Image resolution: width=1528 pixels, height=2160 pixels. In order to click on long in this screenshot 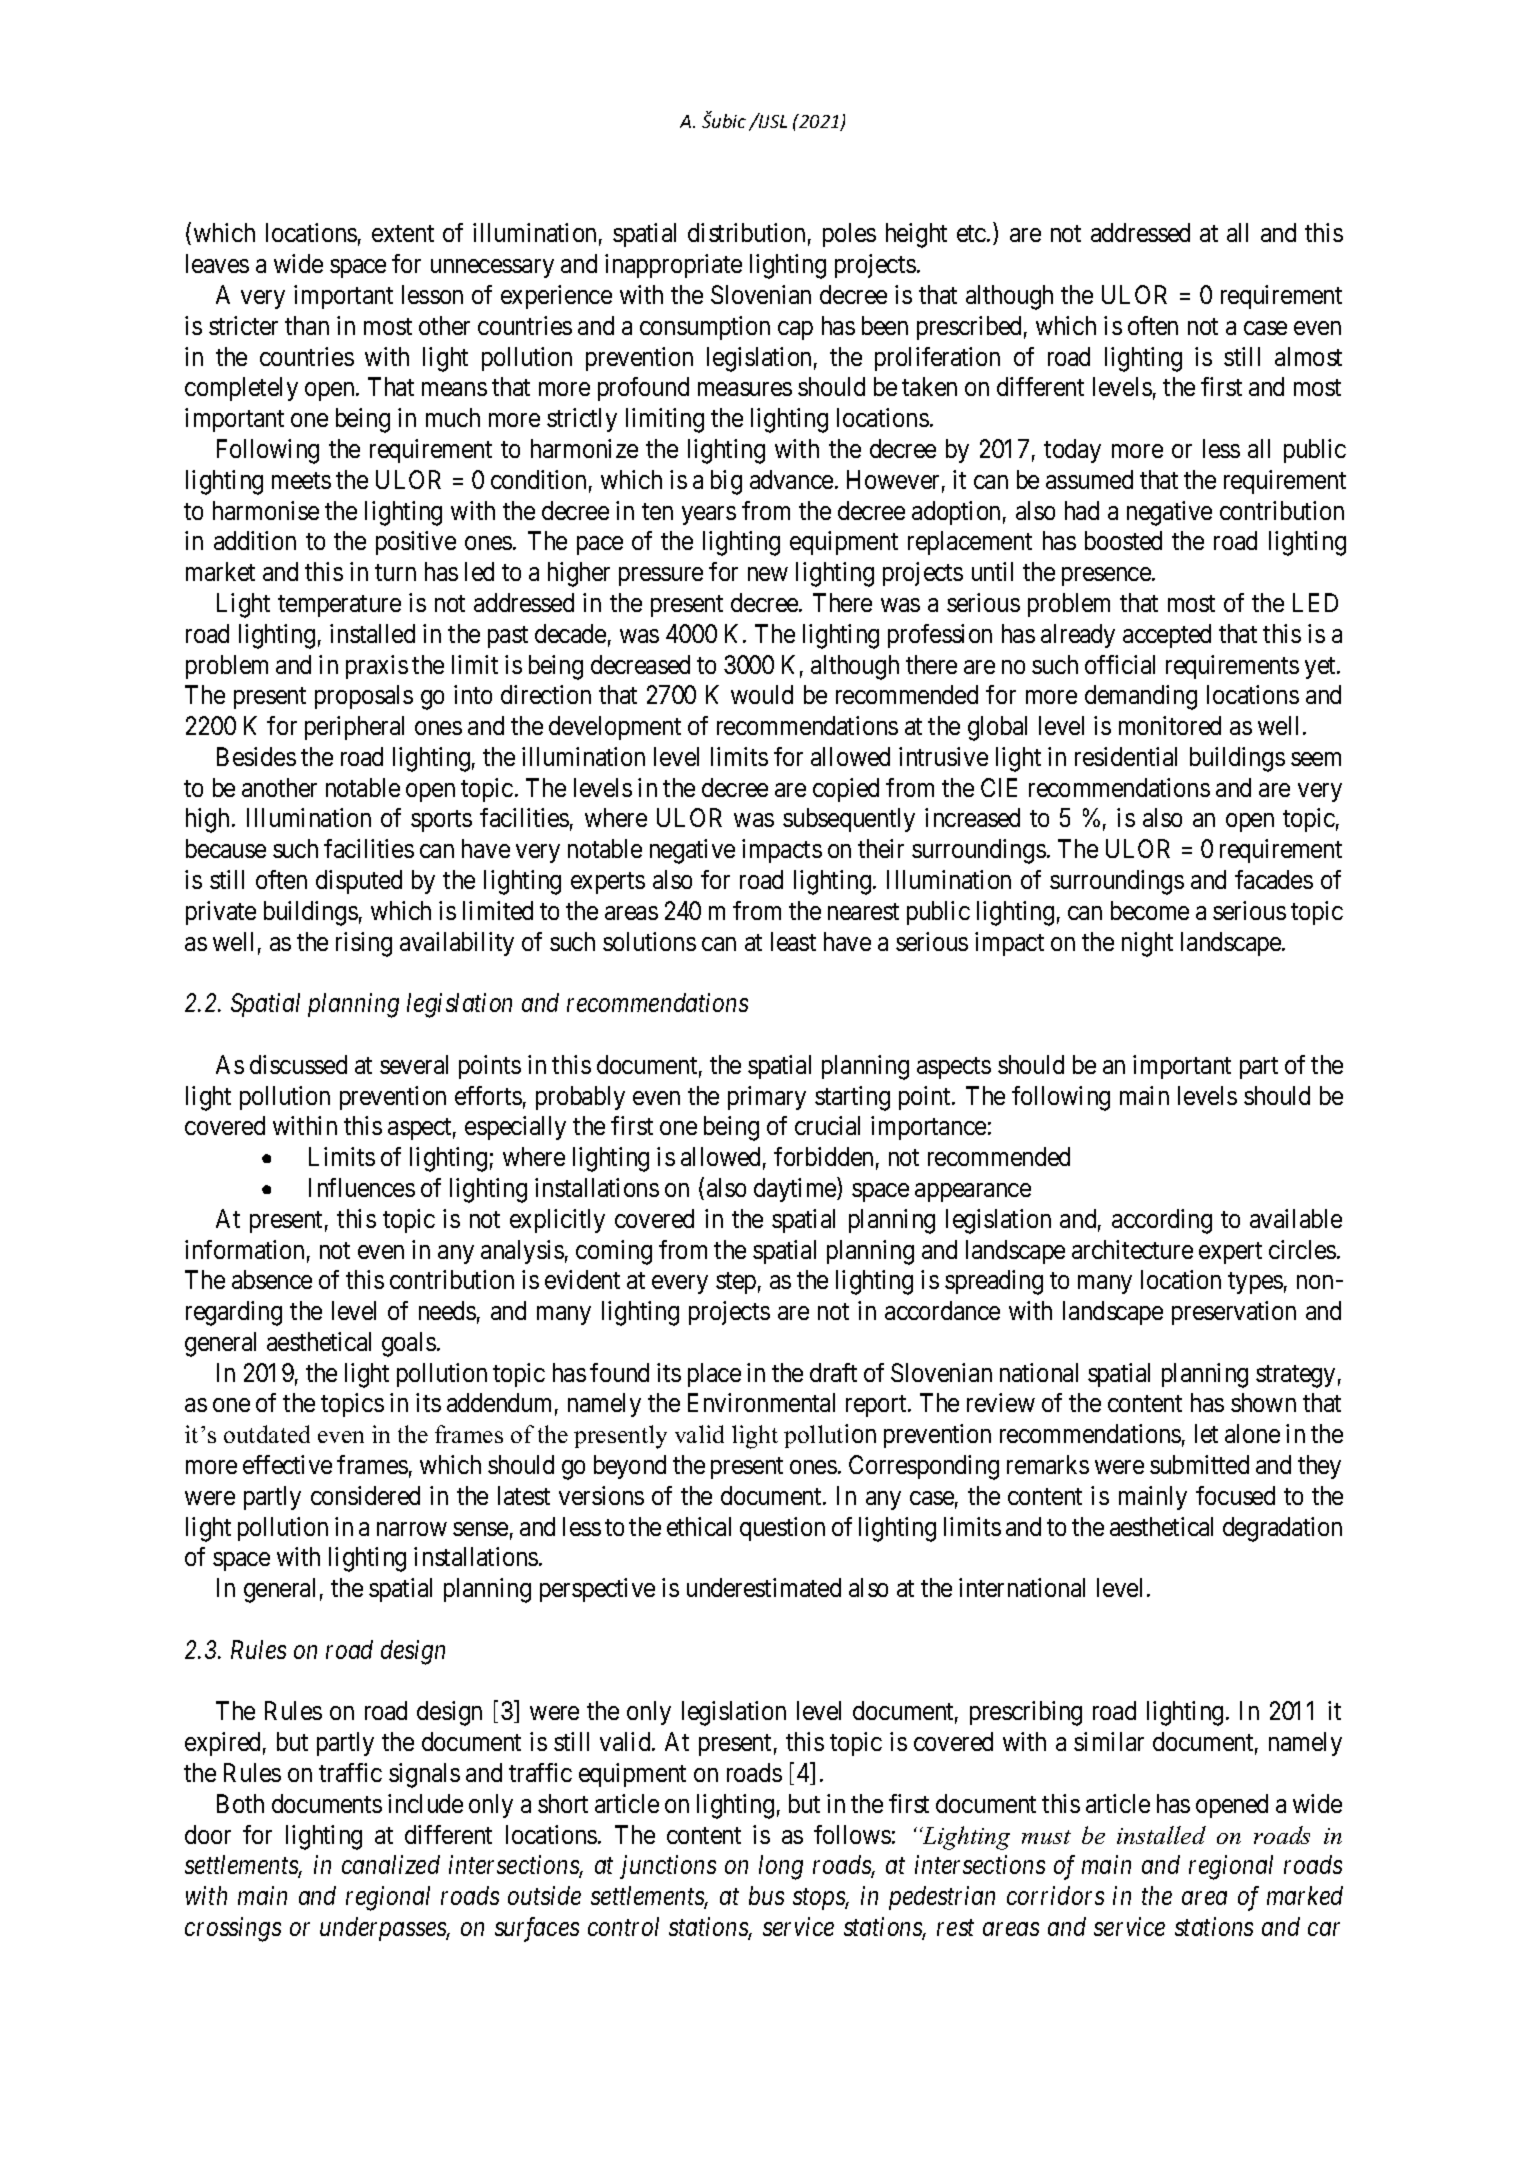, I will do `click(781, 1867)`.
